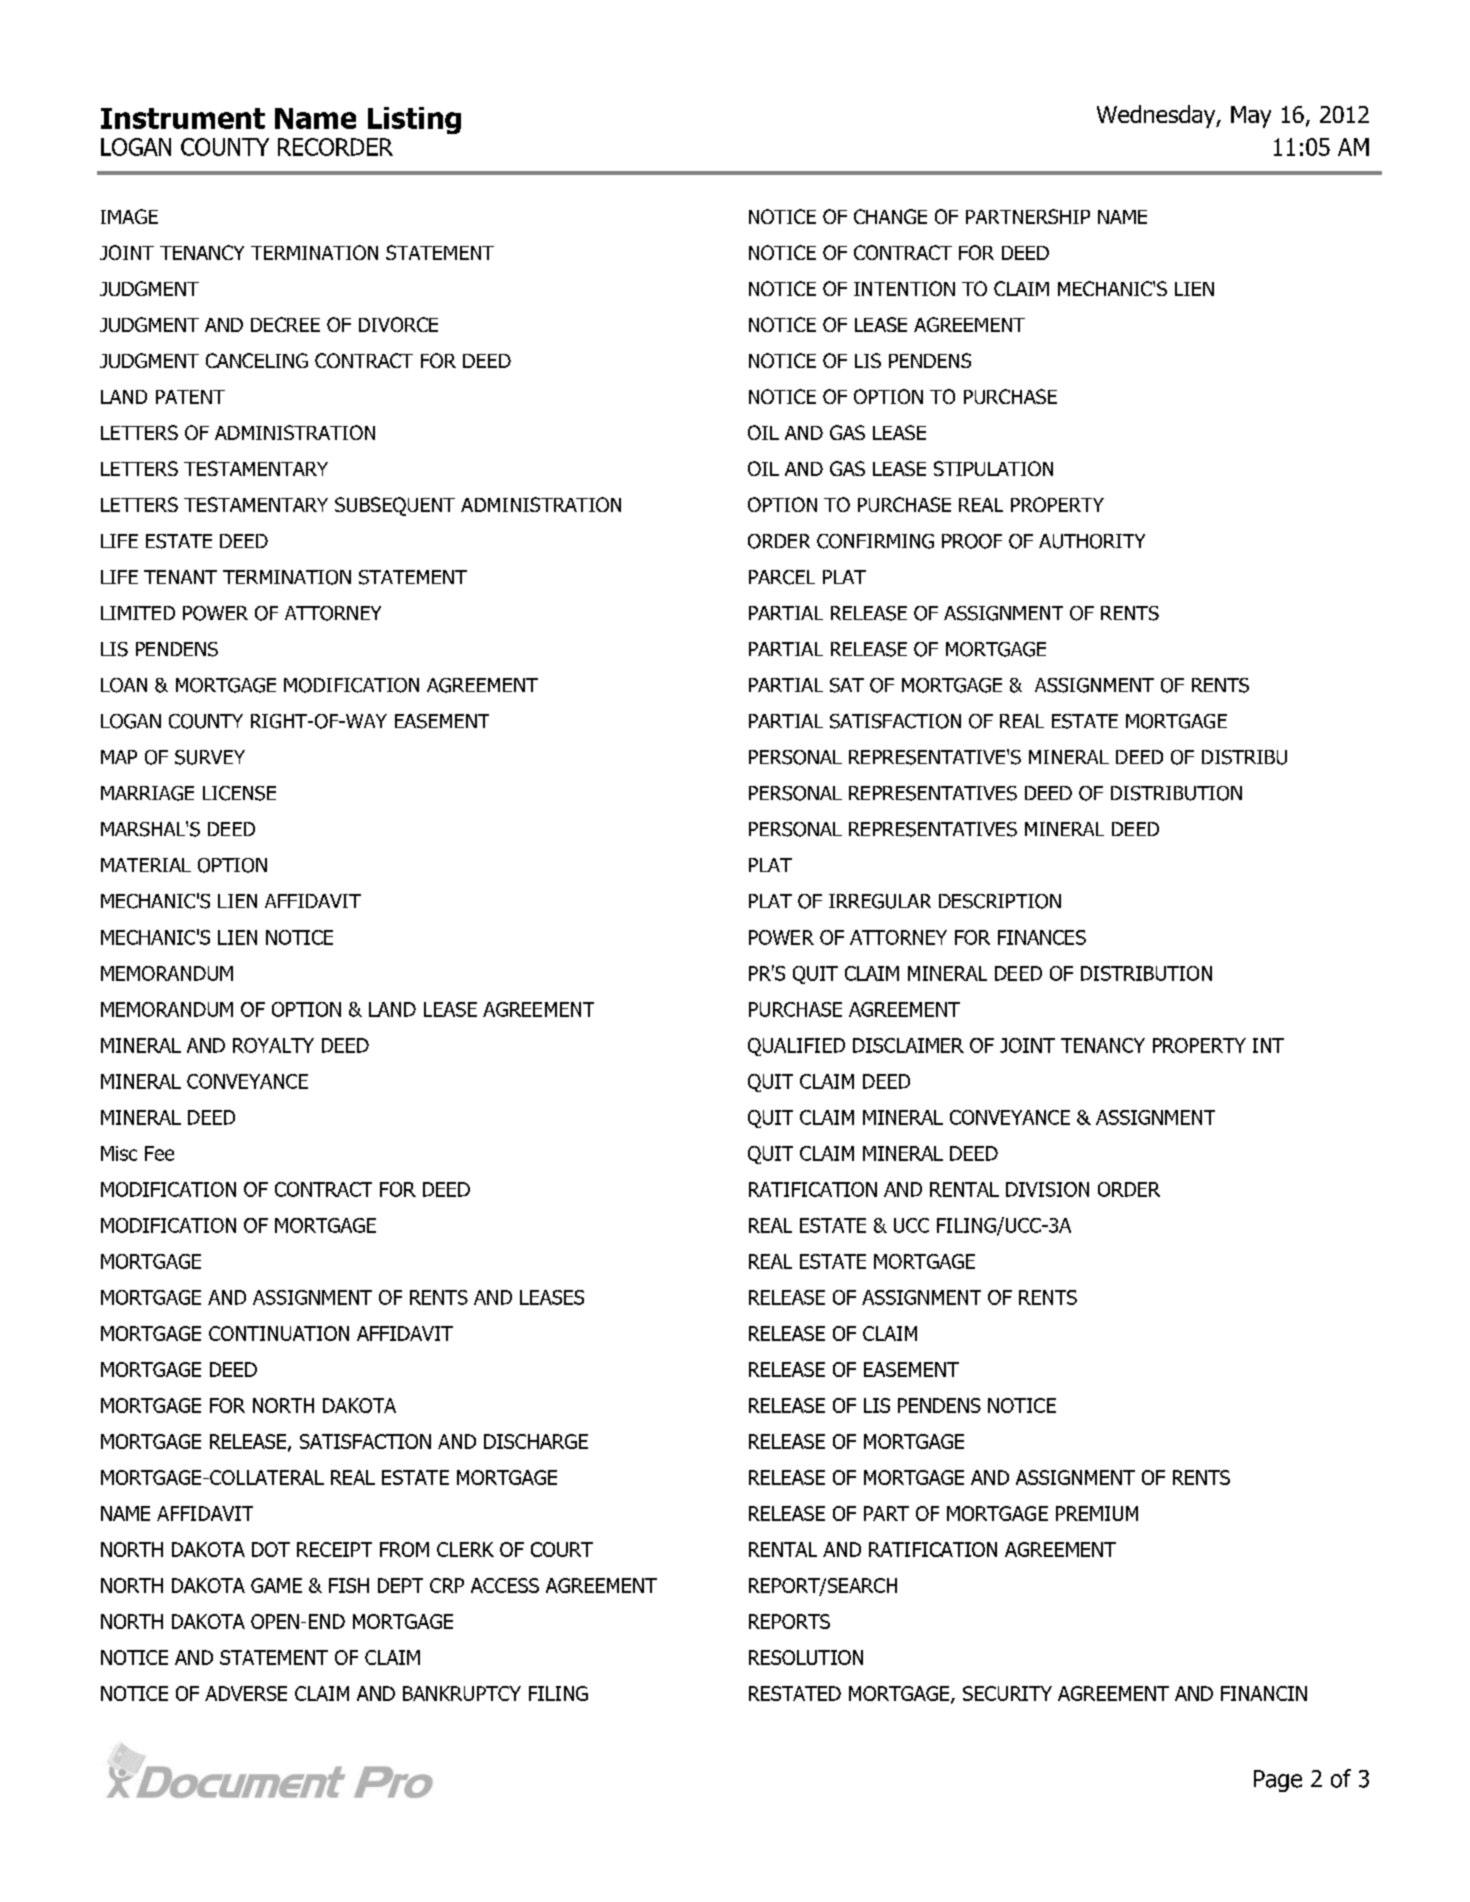 This screenshot has width=1470, height=1902. Describe the element at coordinates (246, 1693) in the screenshot. I see `ADVERSE` at that location.
